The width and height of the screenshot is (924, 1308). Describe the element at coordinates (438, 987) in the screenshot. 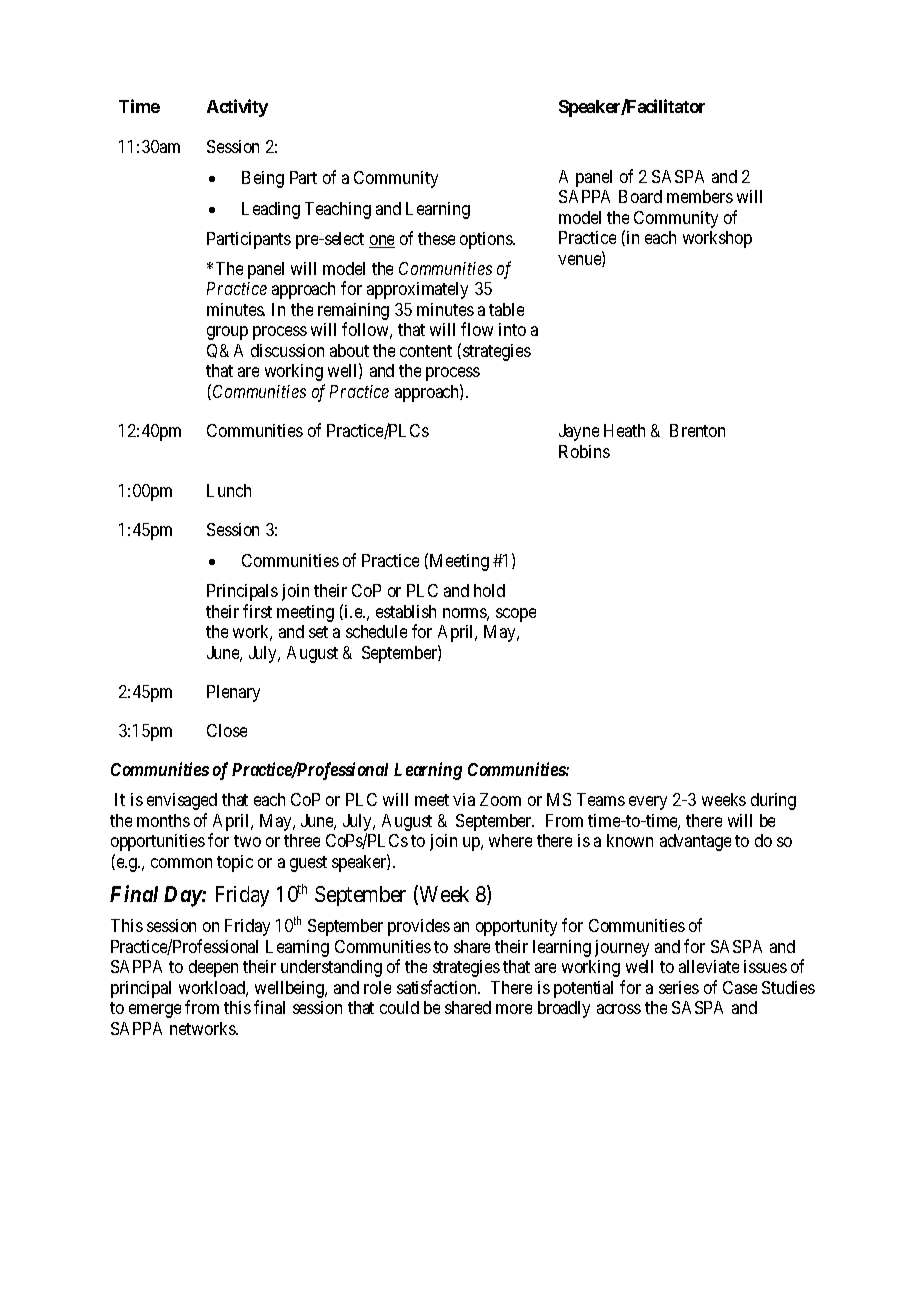

I see `satisfaction` at that location.
